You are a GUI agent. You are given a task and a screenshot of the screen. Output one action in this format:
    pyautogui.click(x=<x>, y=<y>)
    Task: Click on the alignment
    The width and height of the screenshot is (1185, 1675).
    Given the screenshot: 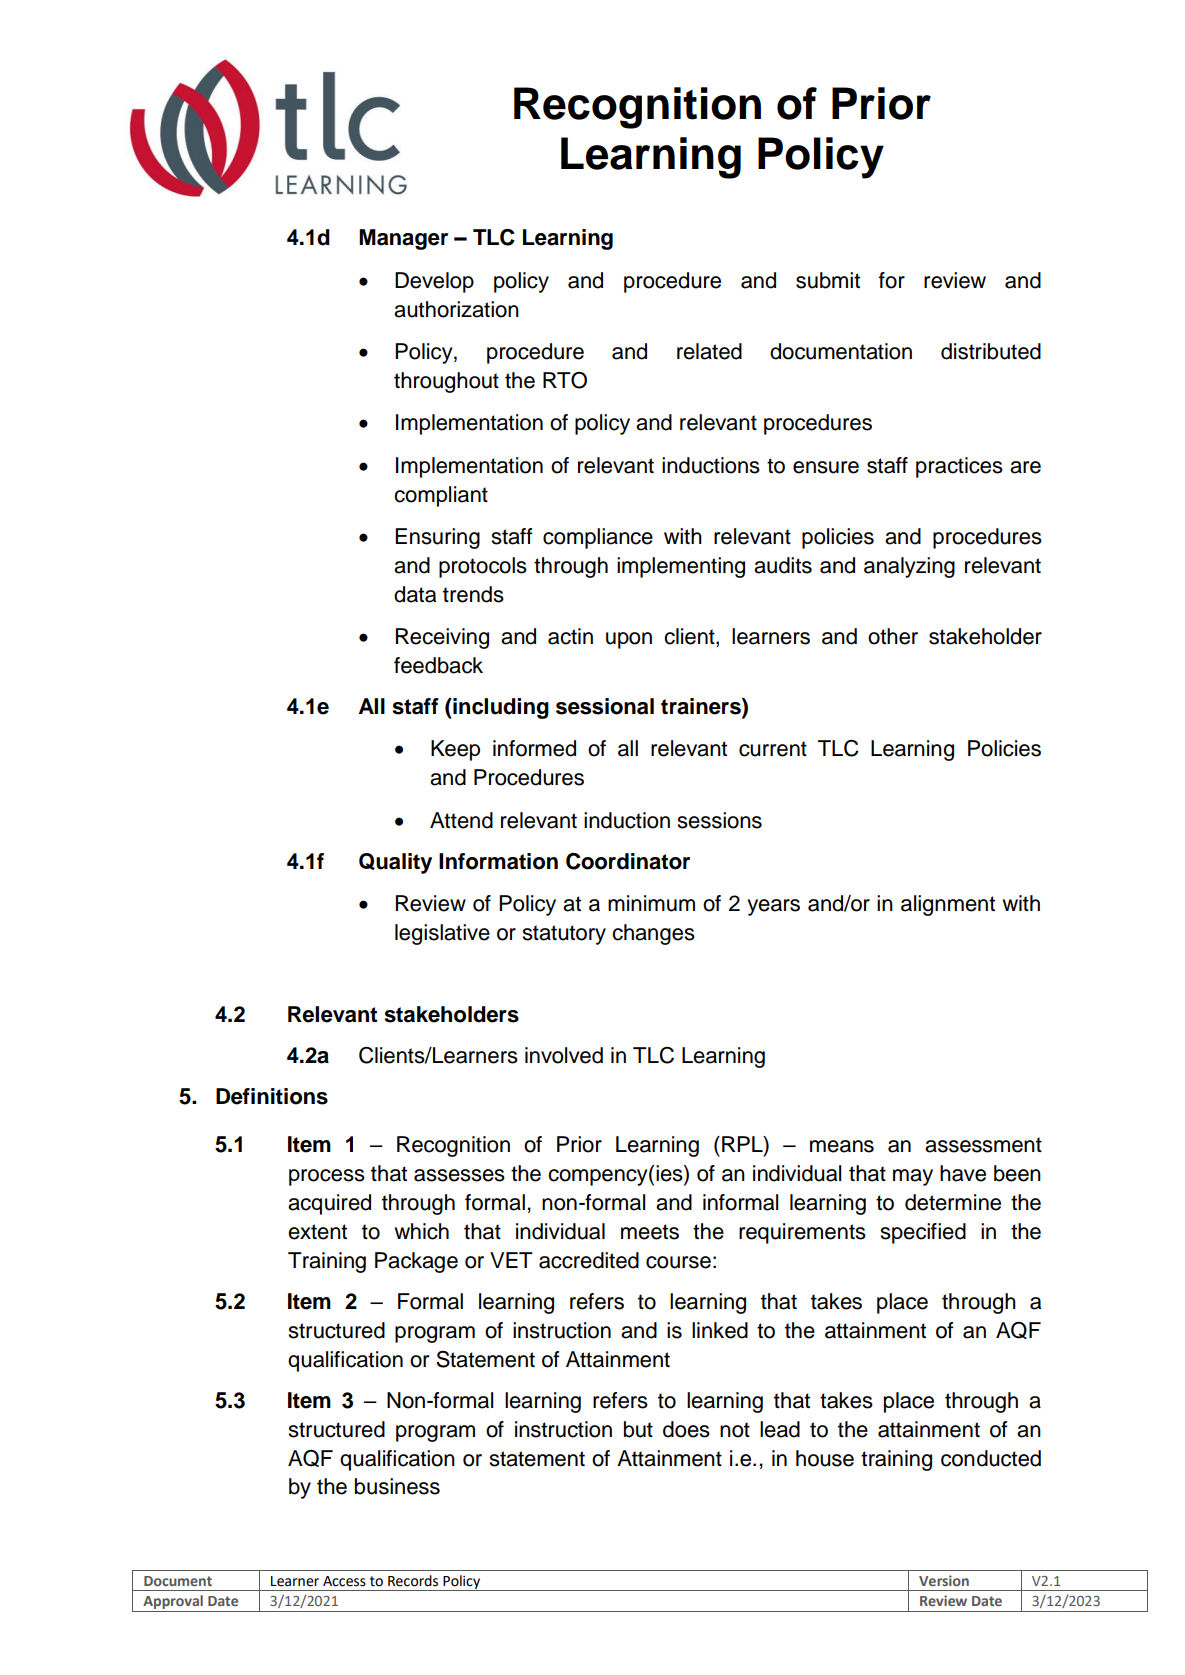 What is the action you would take?
    pyautogui.click(x=948, y=905)
